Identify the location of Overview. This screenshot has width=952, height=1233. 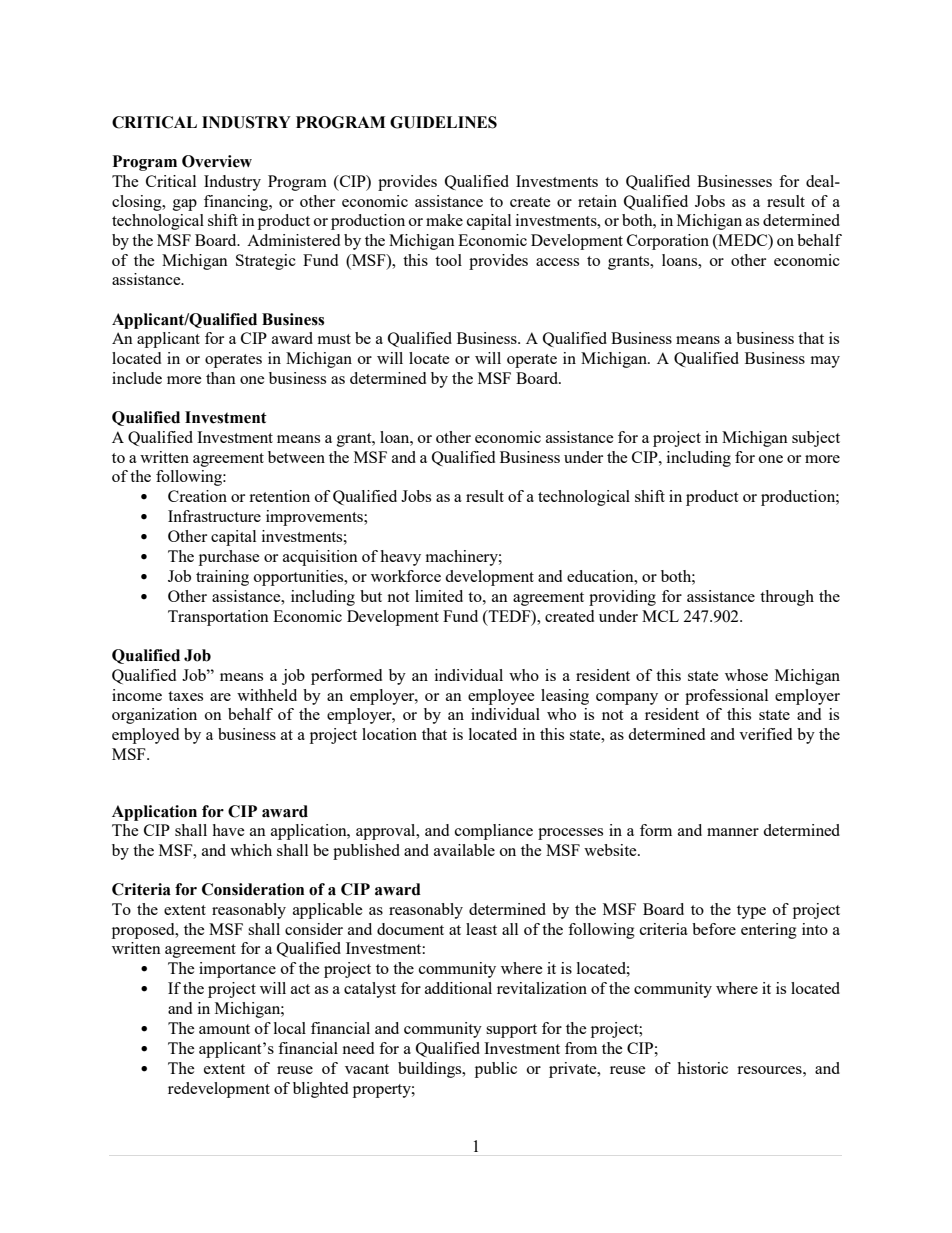
(217, 161).
